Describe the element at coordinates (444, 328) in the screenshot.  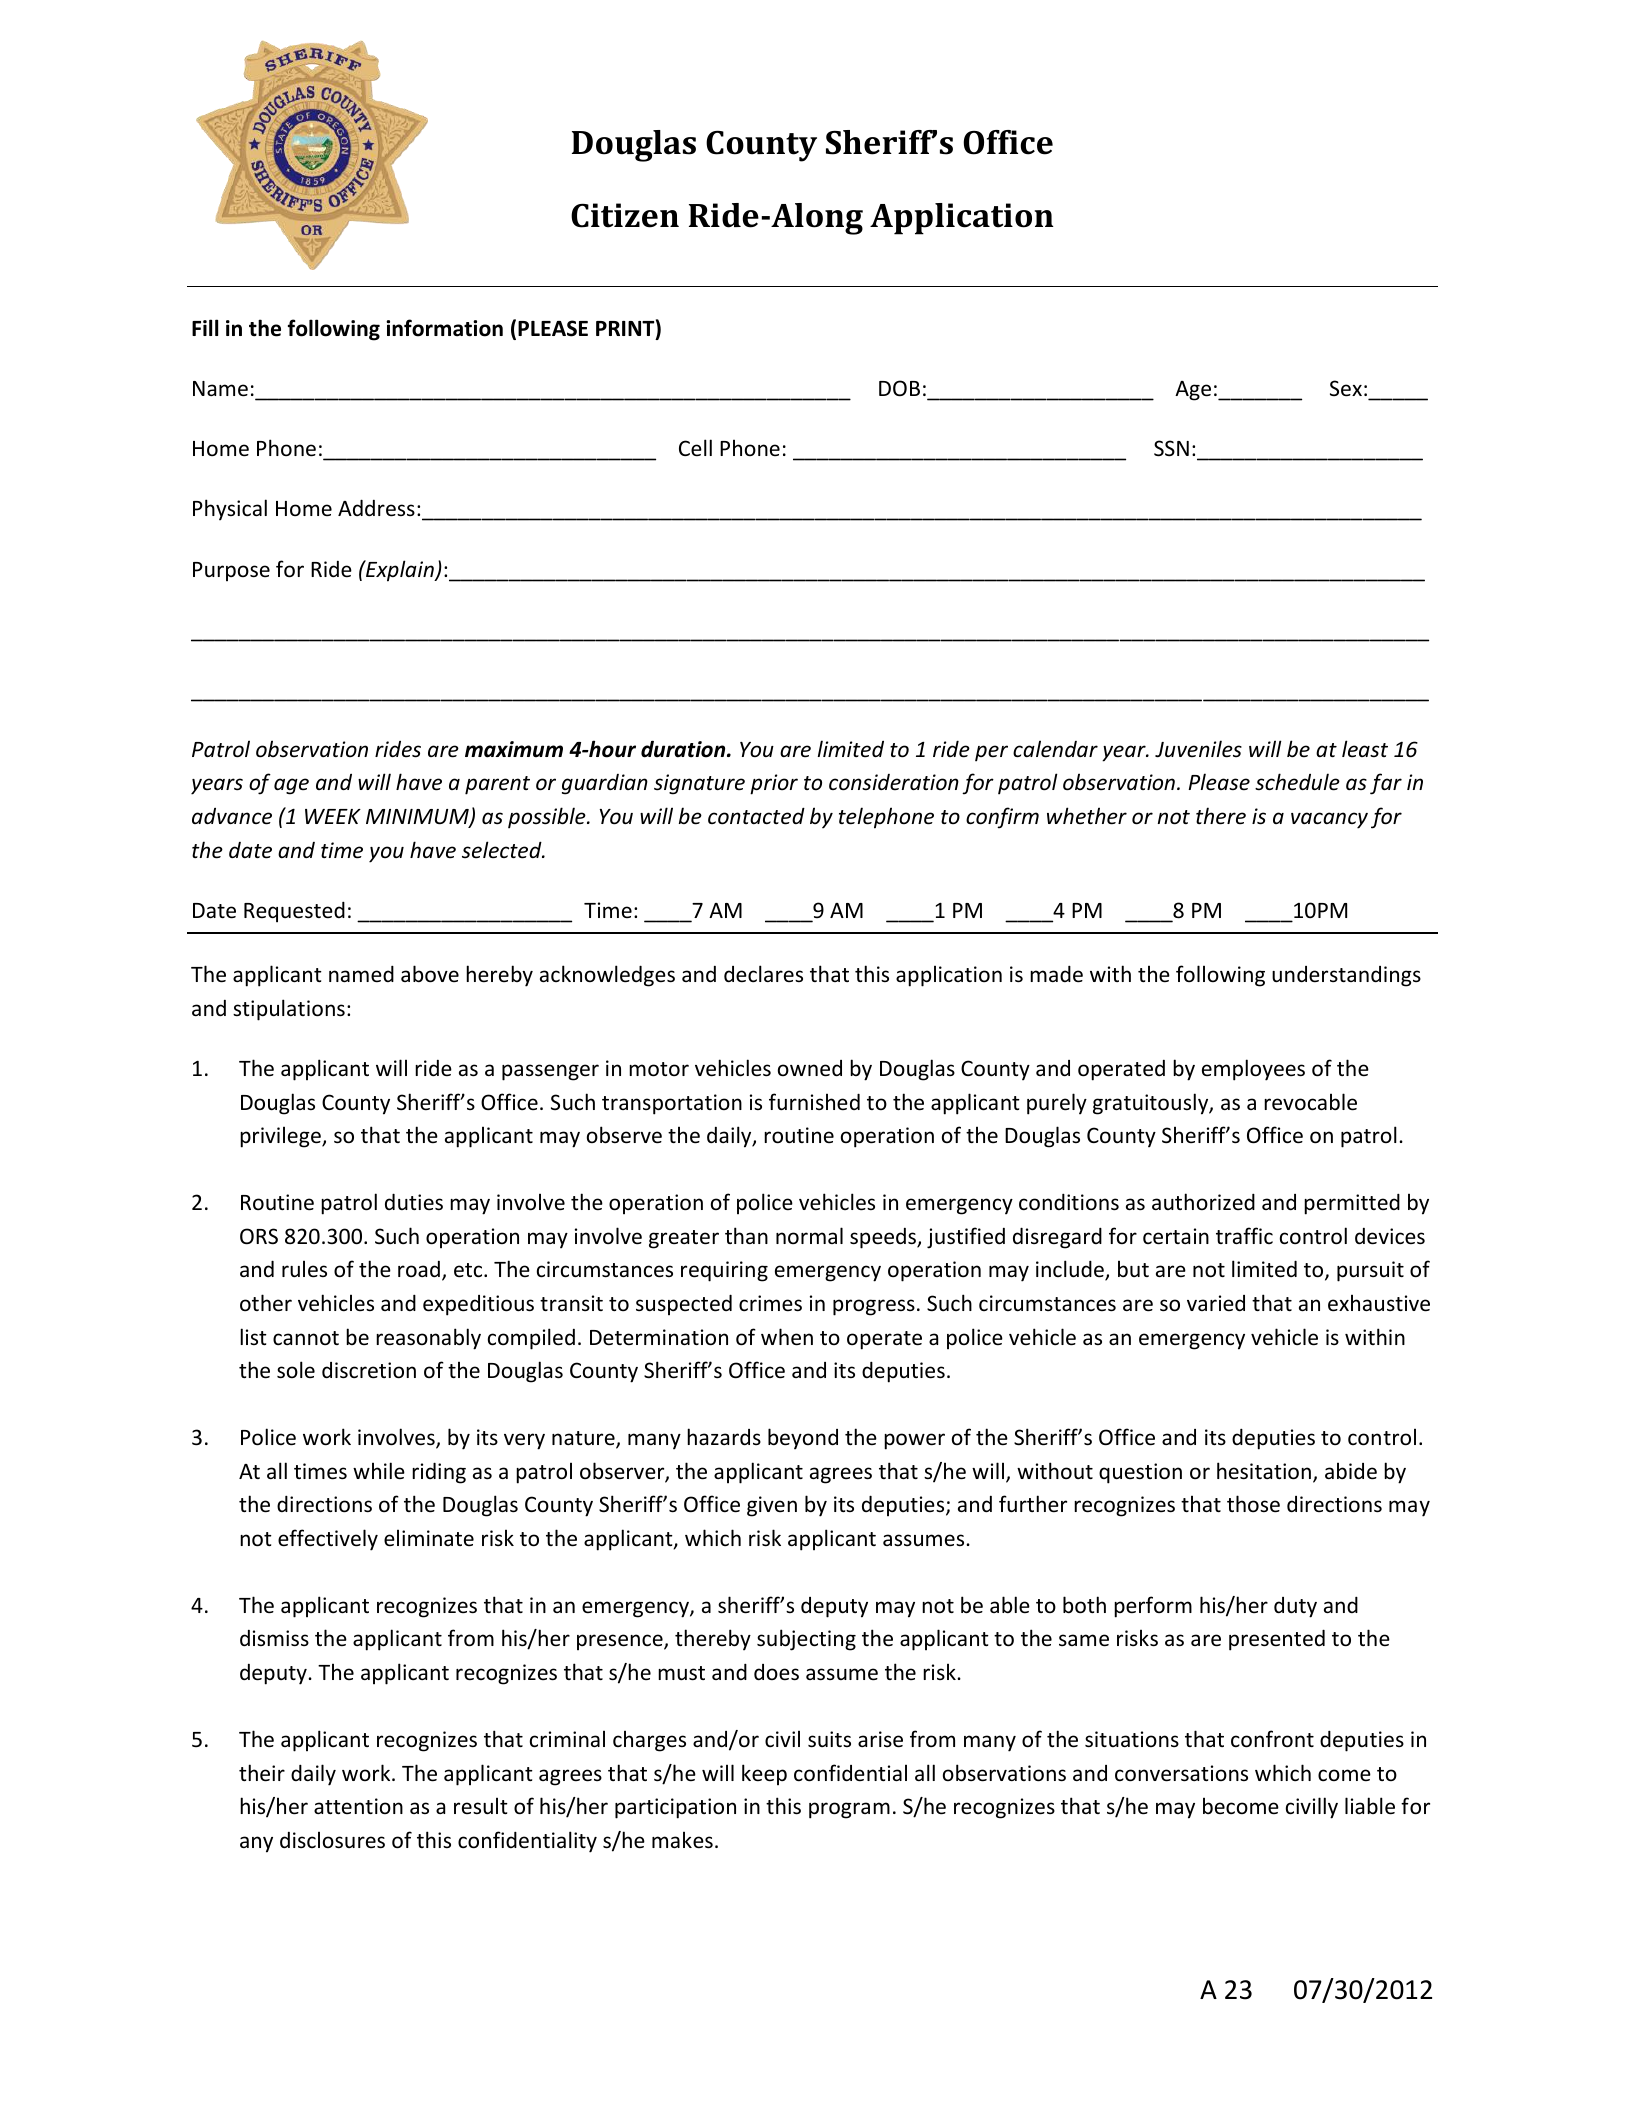
I see `information` at that location.
